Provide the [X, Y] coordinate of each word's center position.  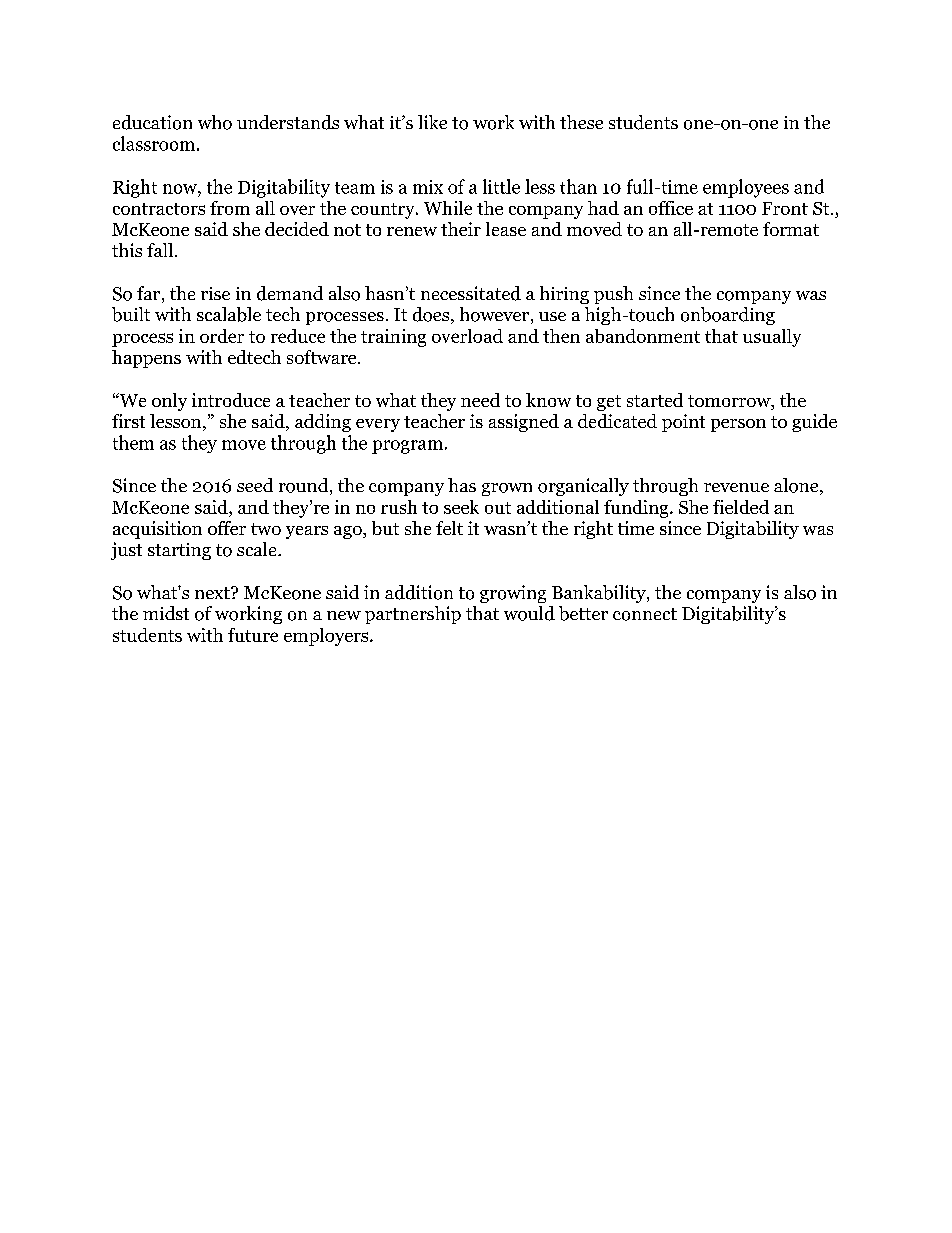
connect [645, 614]
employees [746, 188]
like [432, 122]
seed [255, 485]
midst [166, 613]
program [407, 447]
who [215, 122]
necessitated [471, 293]
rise [215, 293]
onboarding [728, 316]
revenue [736, 487]
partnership [413, 615]
